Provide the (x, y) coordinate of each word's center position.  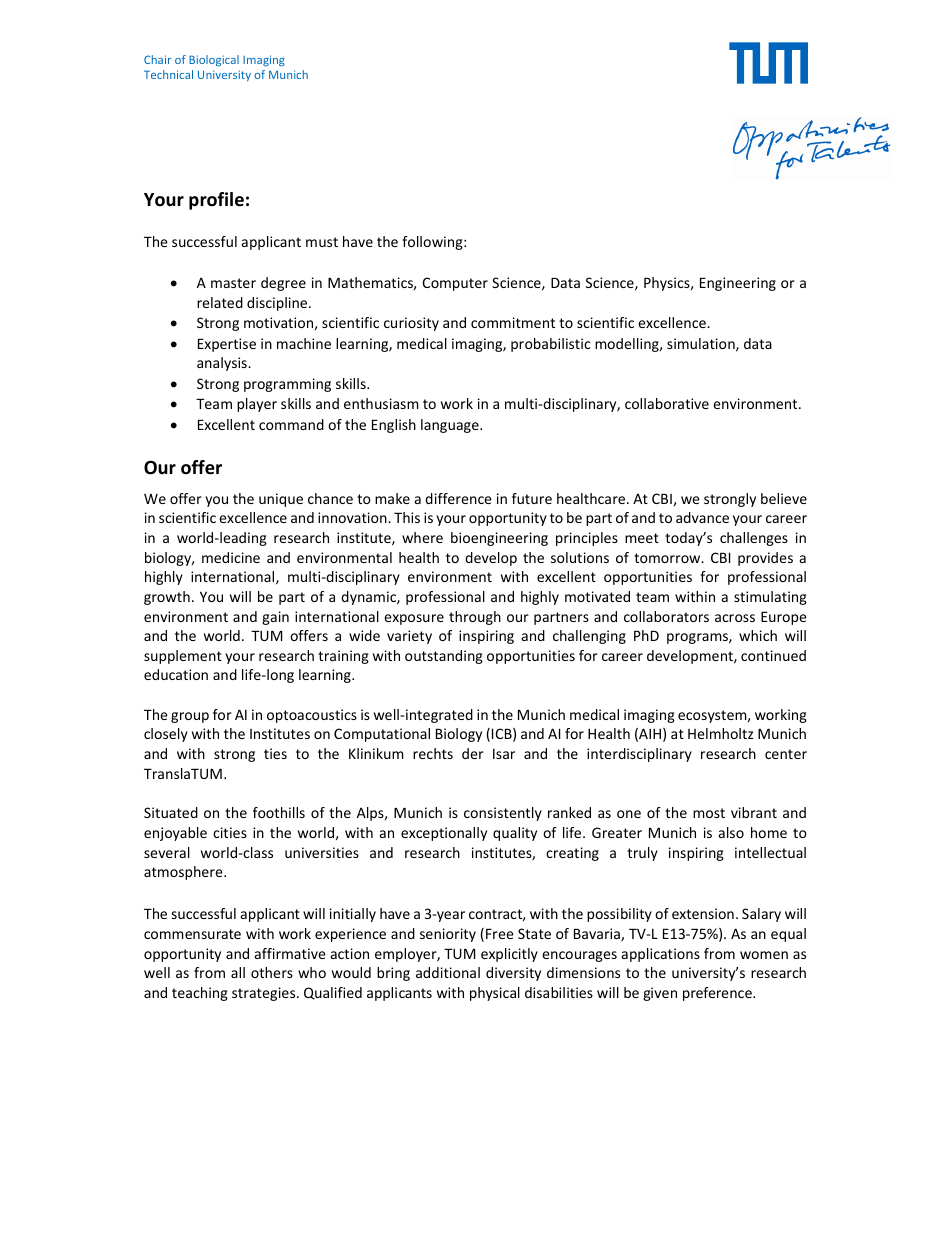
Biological (214, 61)
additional (448, 972)
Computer (455, 284)
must (322, 242)
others (272, 972)
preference (718, 994)
